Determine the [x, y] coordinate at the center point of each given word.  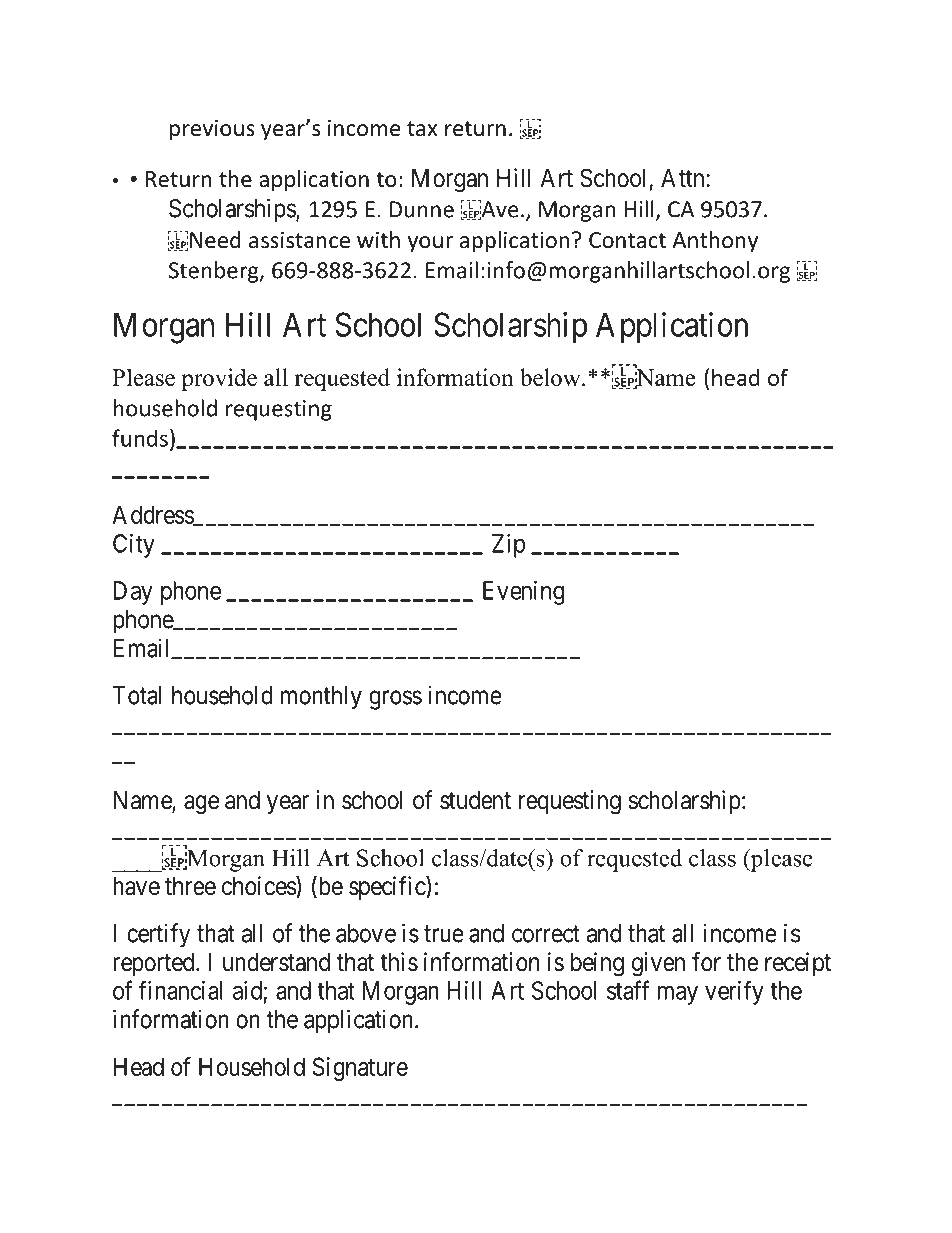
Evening [523, 593]
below [551, 377]
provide [219, 379]
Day [133, 593]
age [201, 805]
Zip [508, 546]
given [658, 964]
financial [180, 990]
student [475, 800]
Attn [682, 178]
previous [212, 130]
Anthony [715, 242]
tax [422, 128]
